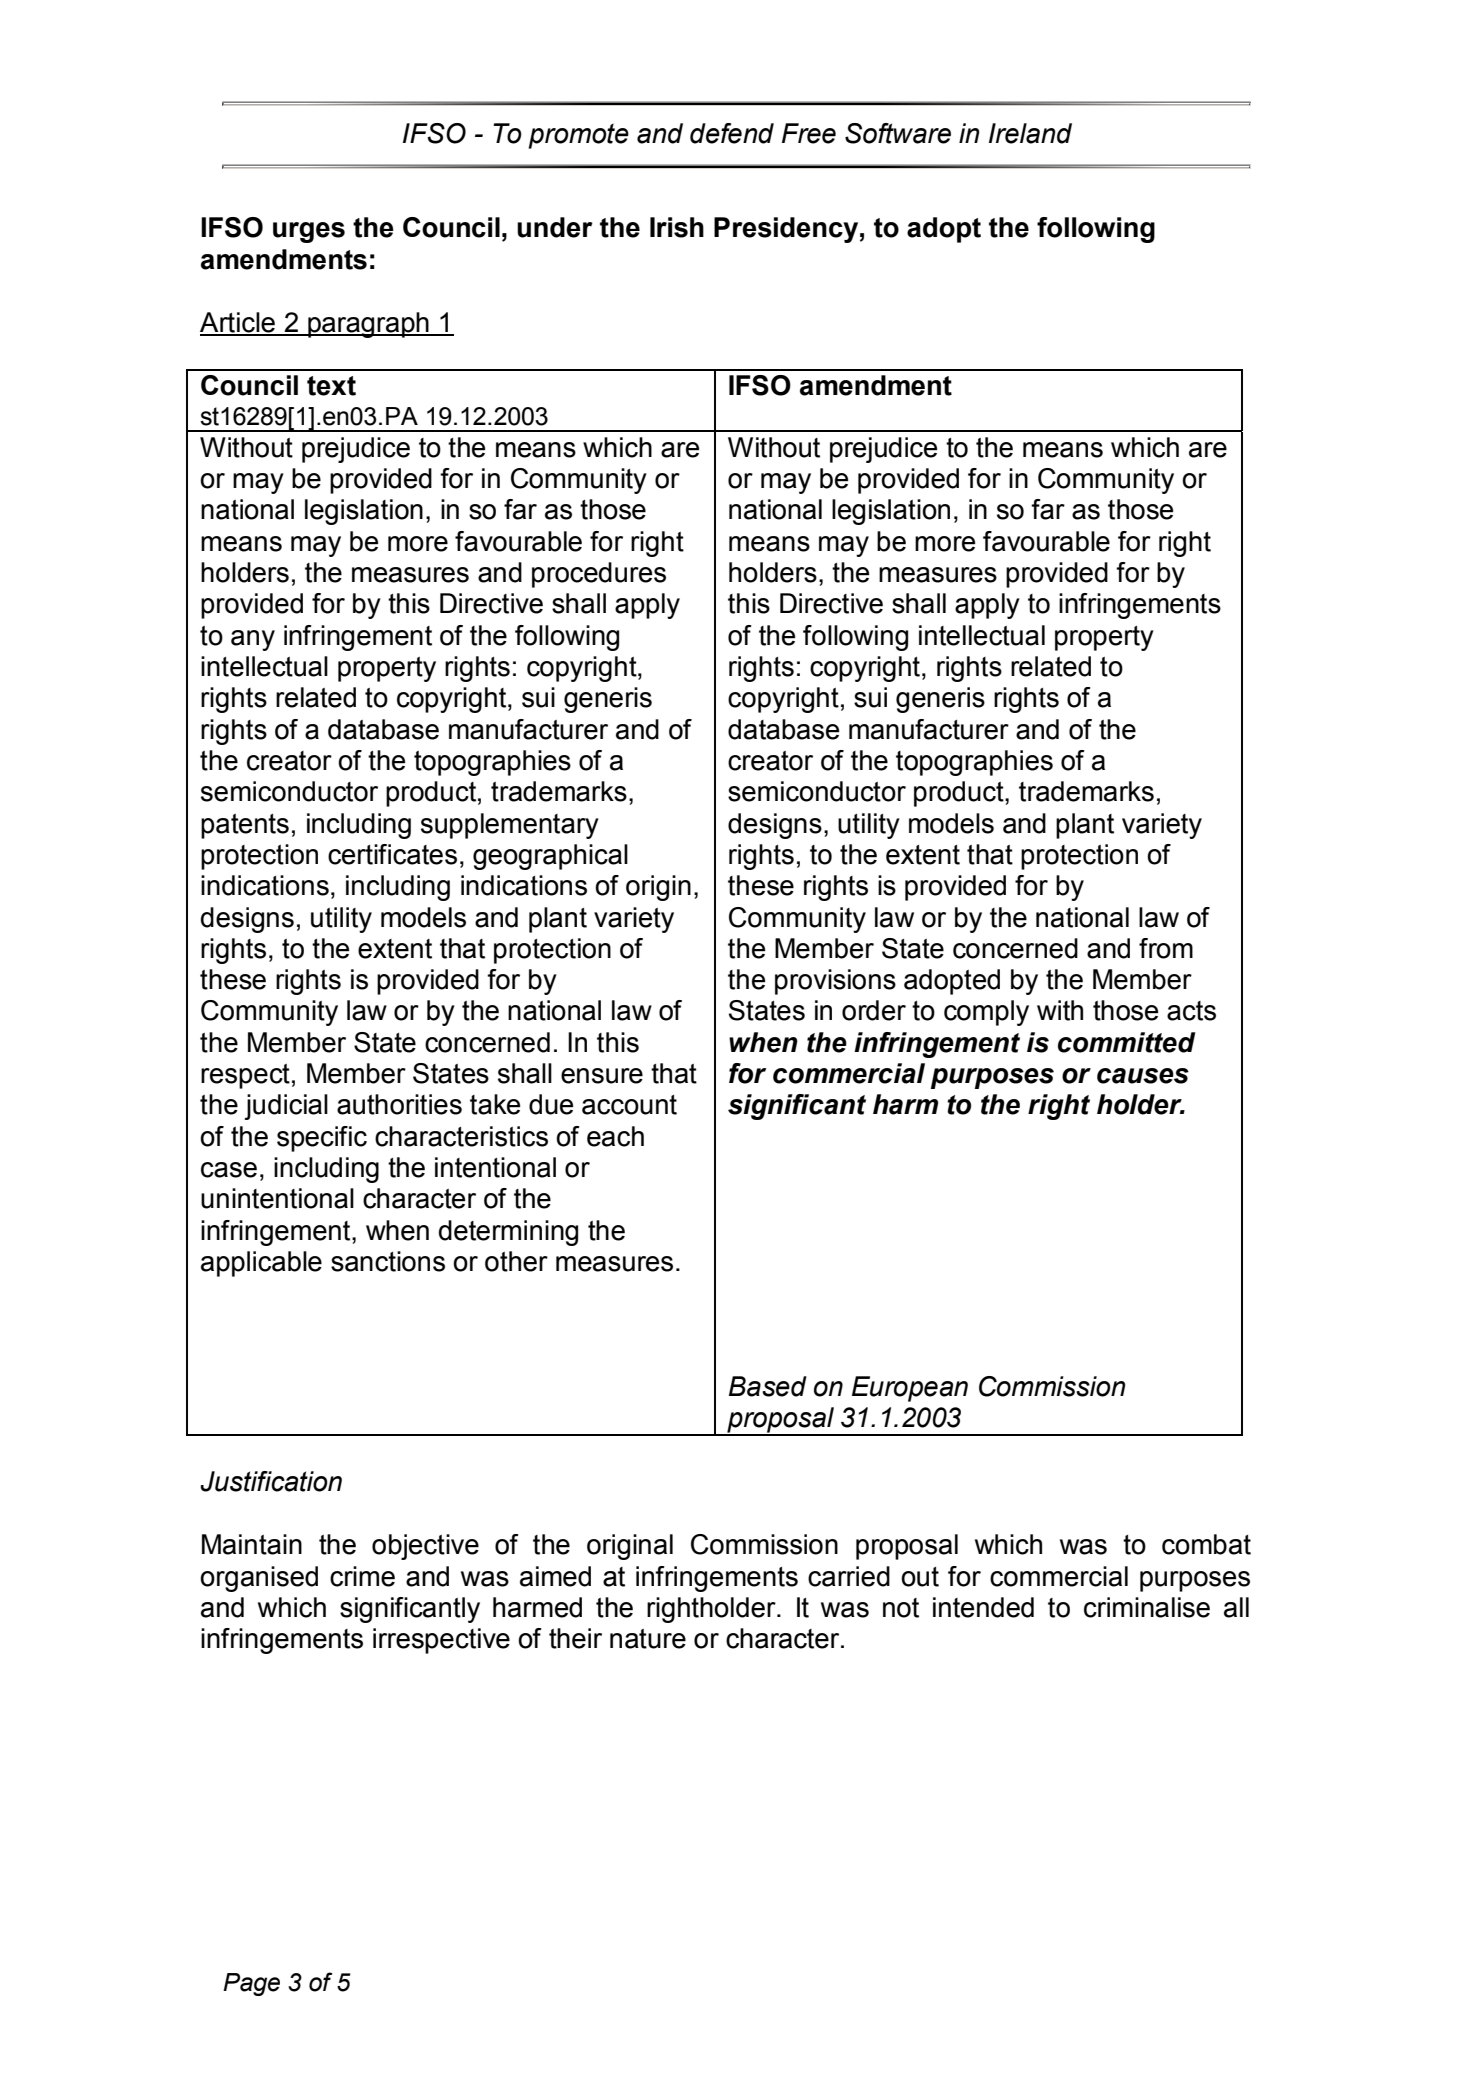  What do you see at coordinates (1030, 133) in the screenshot?
I see `Ireland` at bounding box center [1030, 133].
